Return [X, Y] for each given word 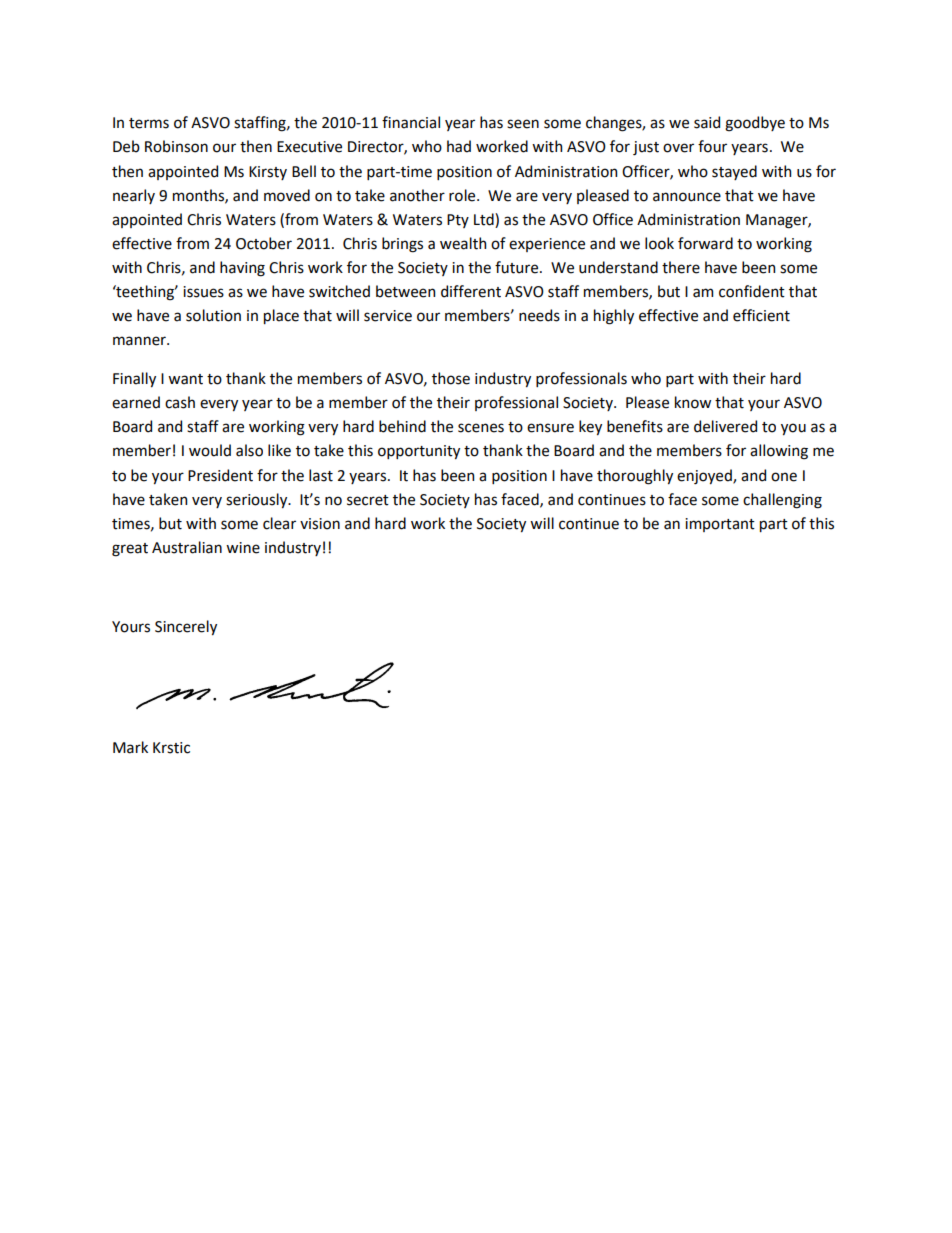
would [210, 450]
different [471, 291]
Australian [187, 547]
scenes [481, 428]
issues [203, 292]
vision [320, 524]
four [712, 146]
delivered [725, 426]
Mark [130, 747]
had [459, 146]
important [720, 525]
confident [752, 291]
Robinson [176, 146]
